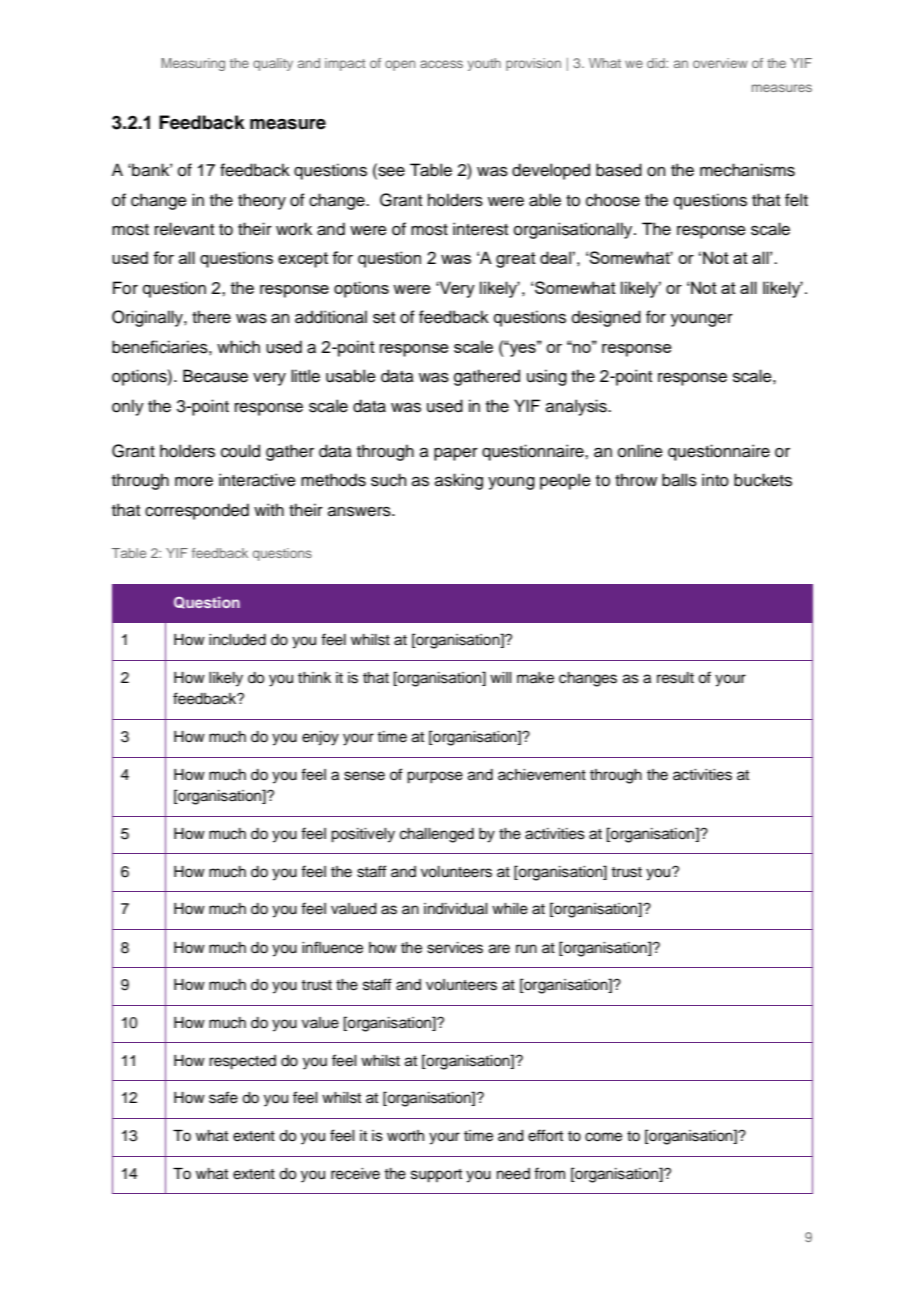  Describe the element at coordinates (193, 64) in the document. I see `Measuring` at that location.
